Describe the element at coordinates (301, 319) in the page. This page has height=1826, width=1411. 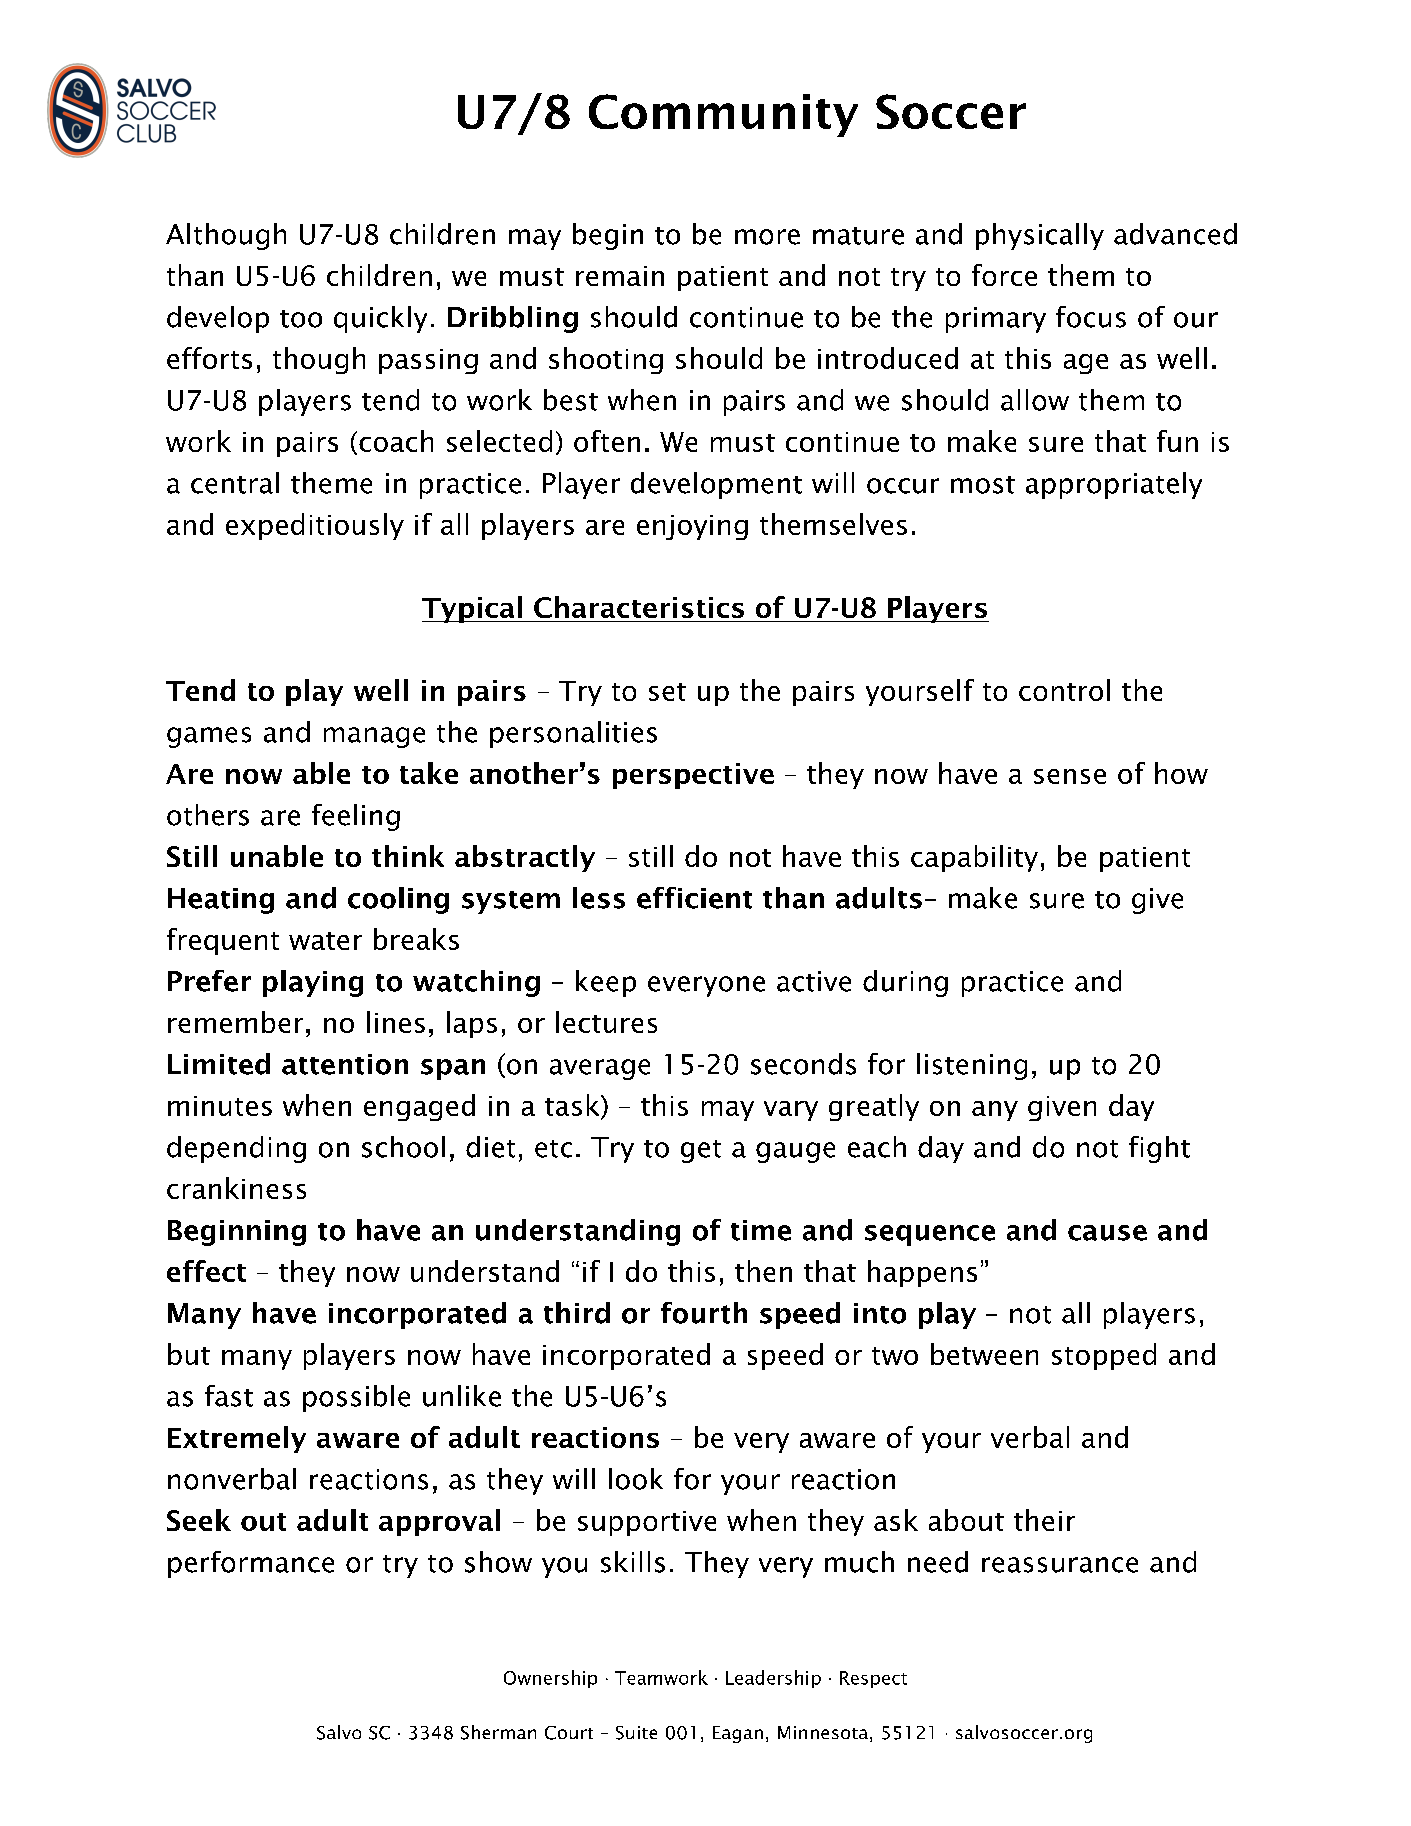
I see `too` at that location.
